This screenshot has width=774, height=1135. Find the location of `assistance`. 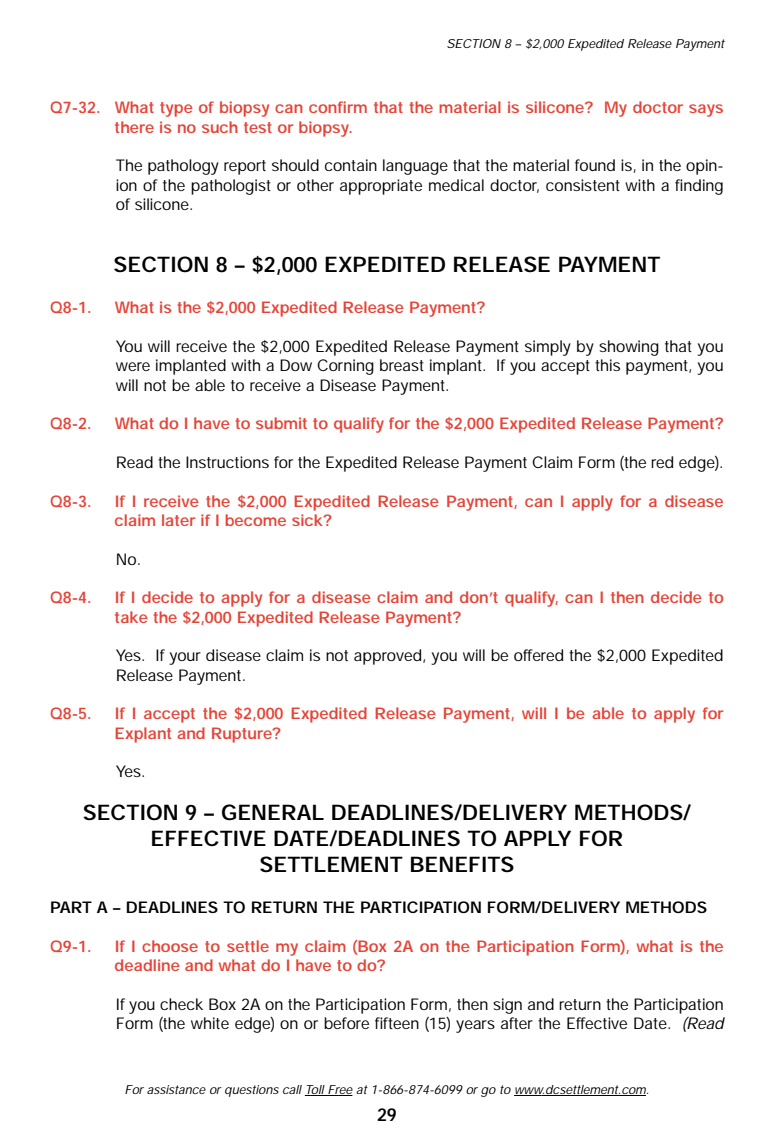

assistance is located at coordinates (176, 1089).
